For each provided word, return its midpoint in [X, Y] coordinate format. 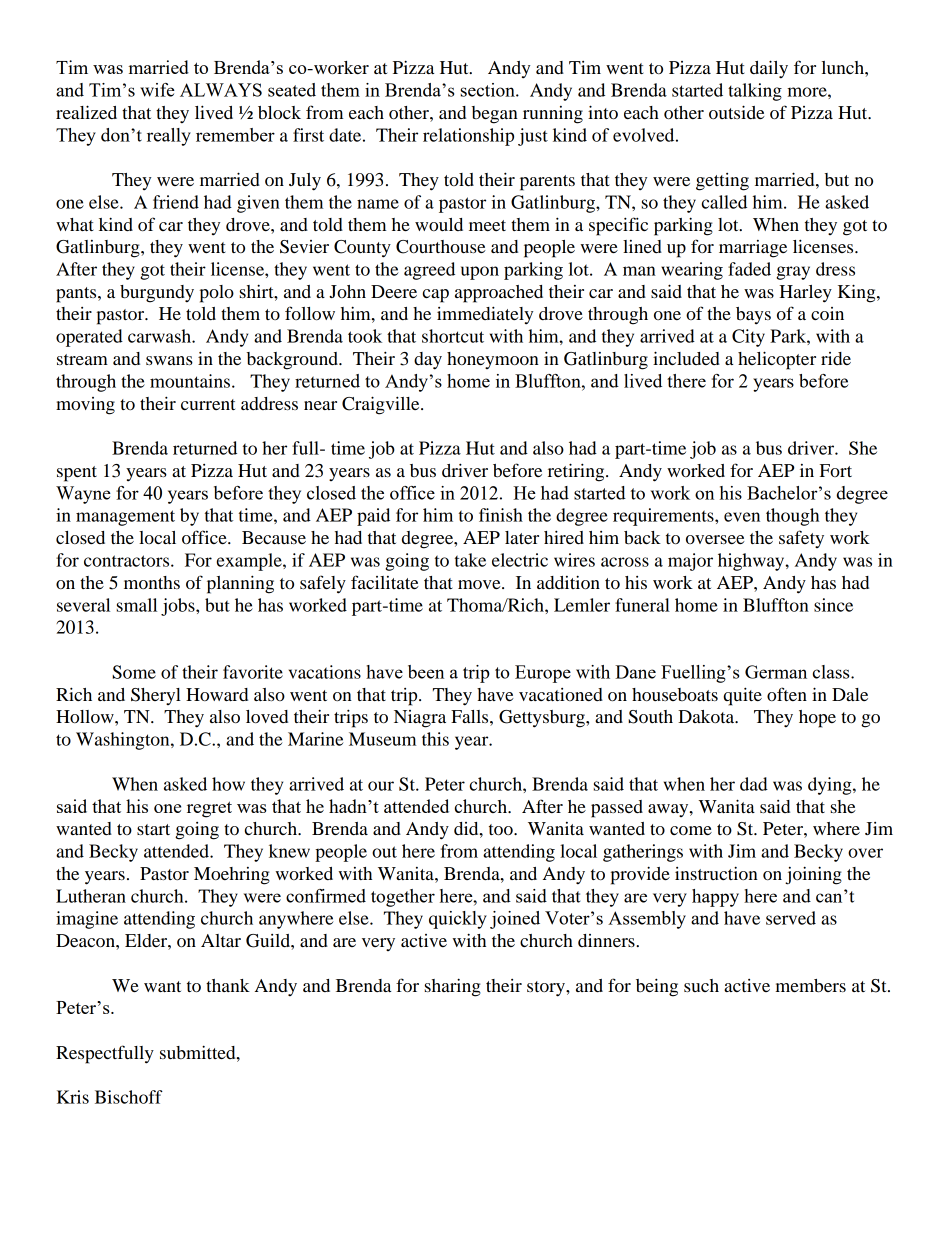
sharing [453, 987]
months [152, 582]
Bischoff [129, 1097]
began [495, 115]
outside [737, 112]
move [480, 584]
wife [157, 90]
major [690, 562]
